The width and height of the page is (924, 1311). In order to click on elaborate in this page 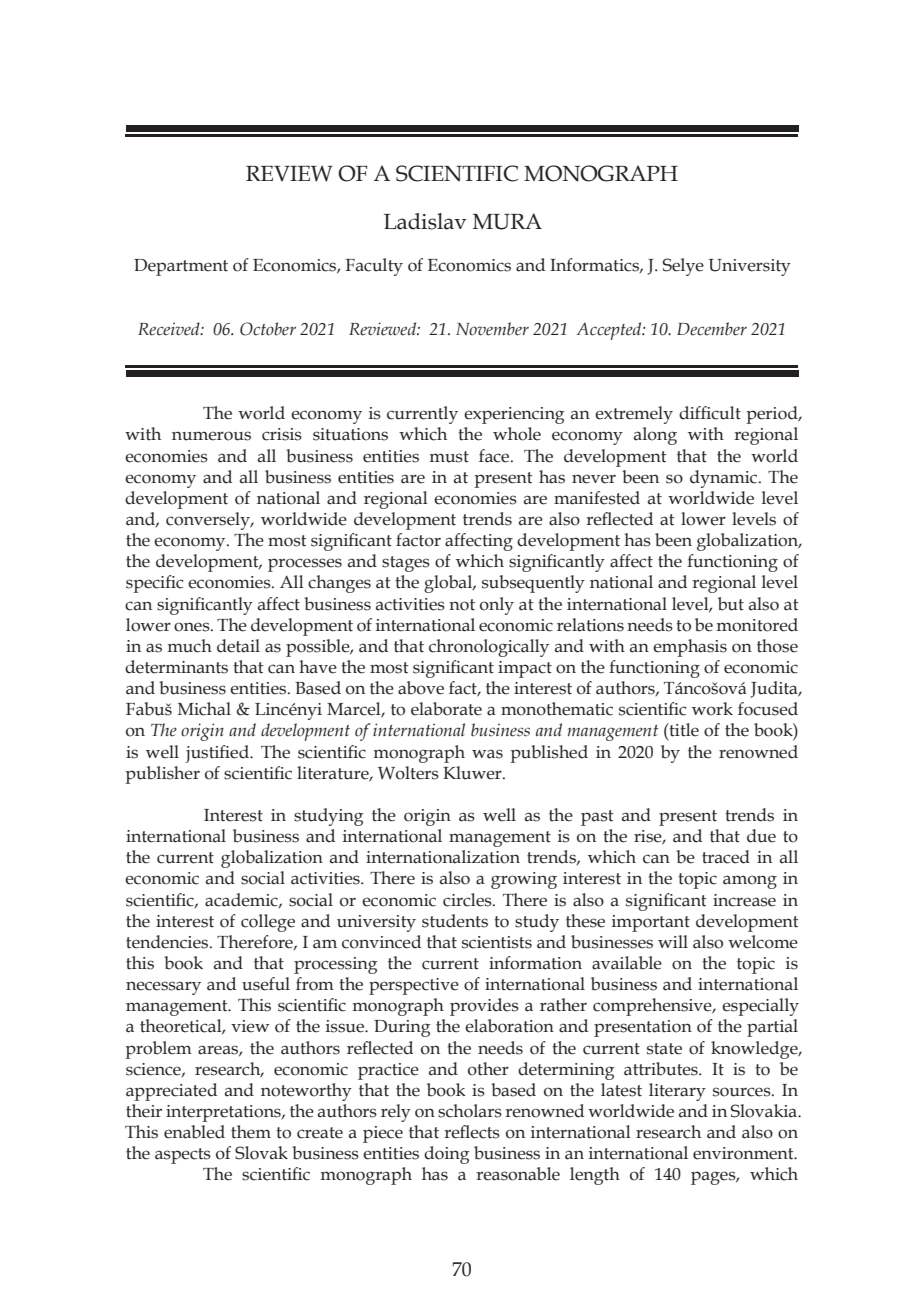, I will do `click(446, 709)`.
